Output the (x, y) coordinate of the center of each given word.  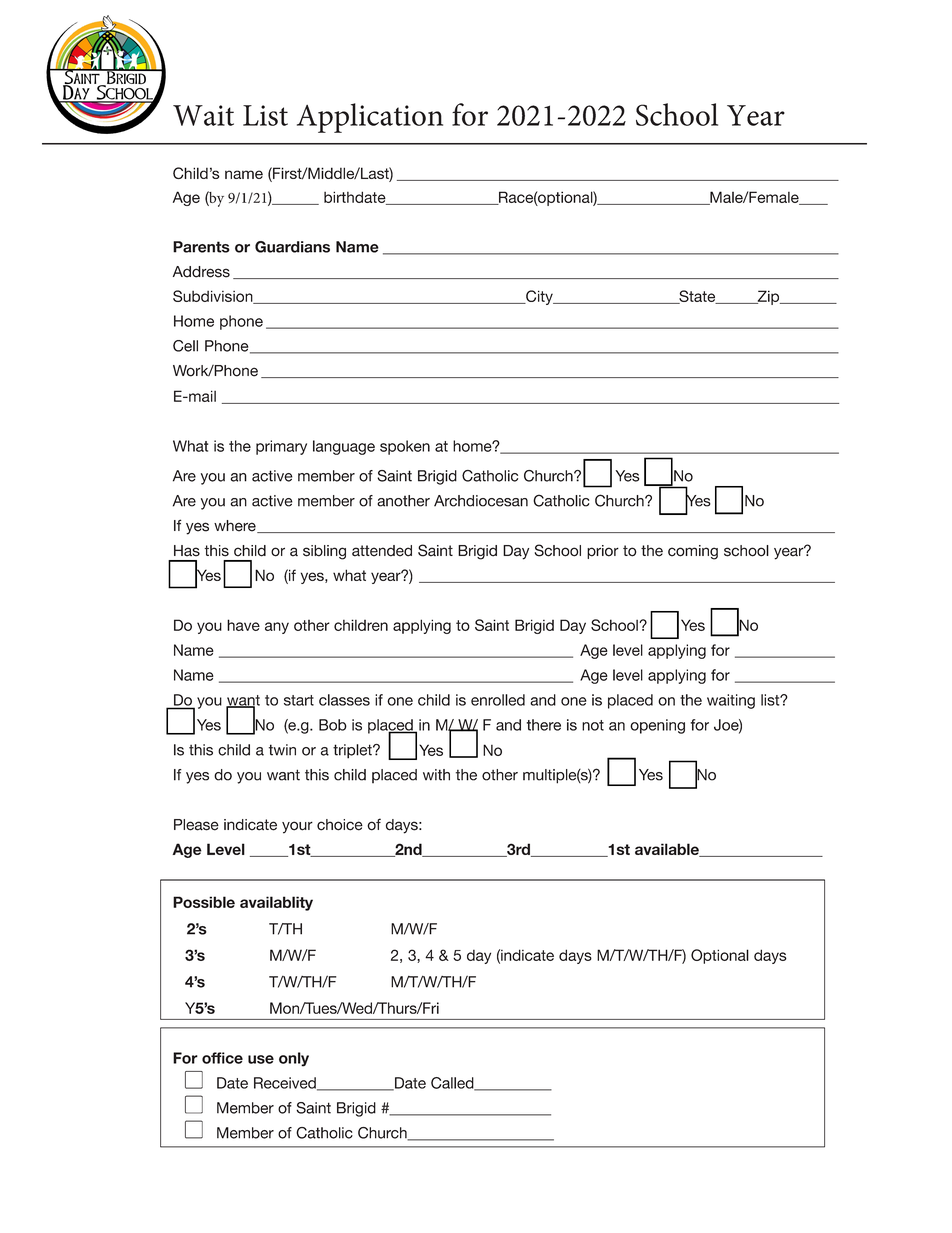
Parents (201, 247)
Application (370, 118)
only (294, 1059)
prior (603, 552)
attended (382, 551)
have (243, 625)
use (261, 1059)
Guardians (292, 247)
